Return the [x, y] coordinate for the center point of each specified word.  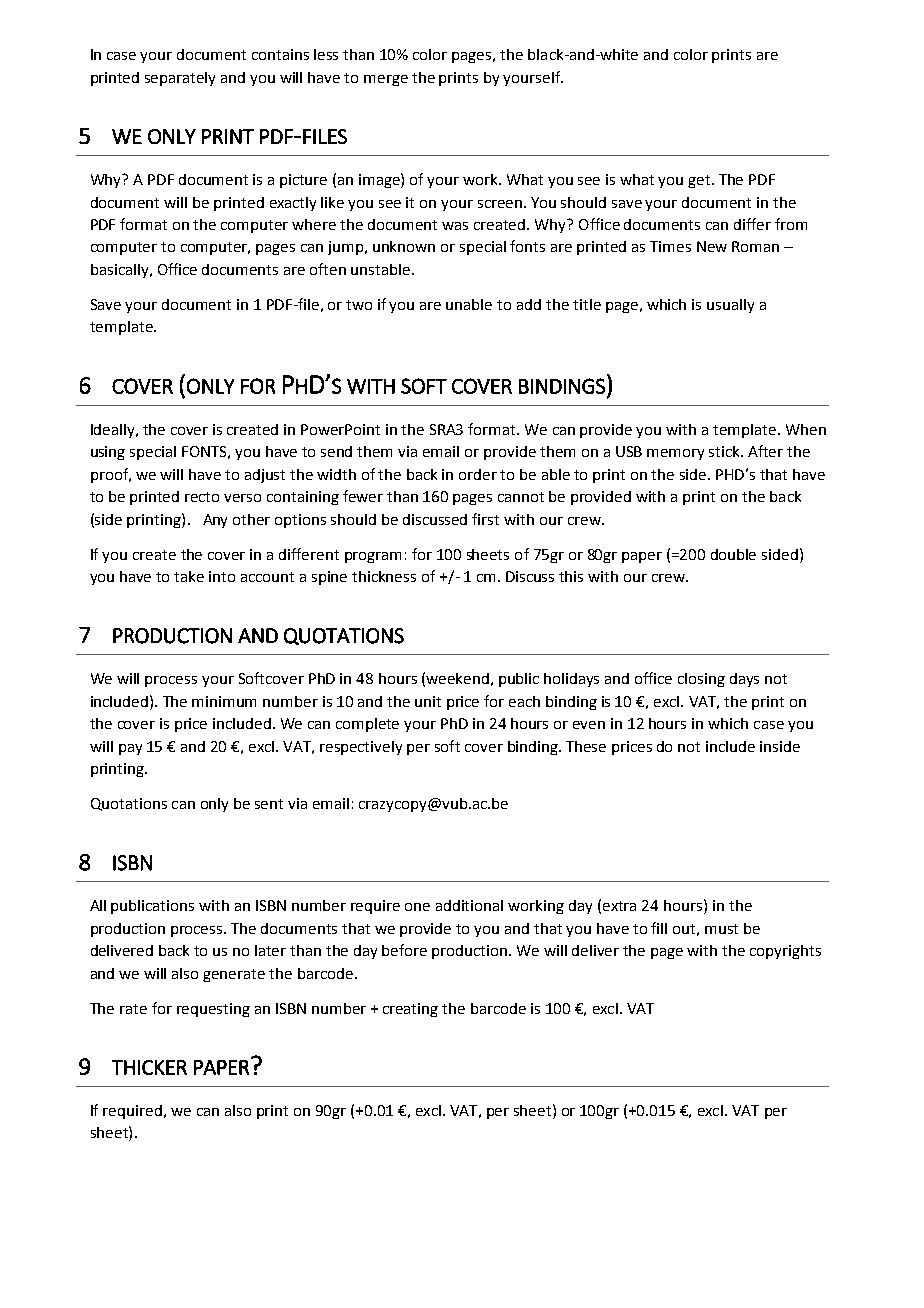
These [586, 746]
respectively [361, 748]
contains [280, 54]
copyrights [785, 952]
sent [269, 804]
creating [410, 1010]
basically [121, 271]
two [359, 305]
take [189, 576]
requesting [213, 1010]
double [733, 554]
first [485, 519]
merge [386, 80]
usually [730, 306]
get [700, 181]
